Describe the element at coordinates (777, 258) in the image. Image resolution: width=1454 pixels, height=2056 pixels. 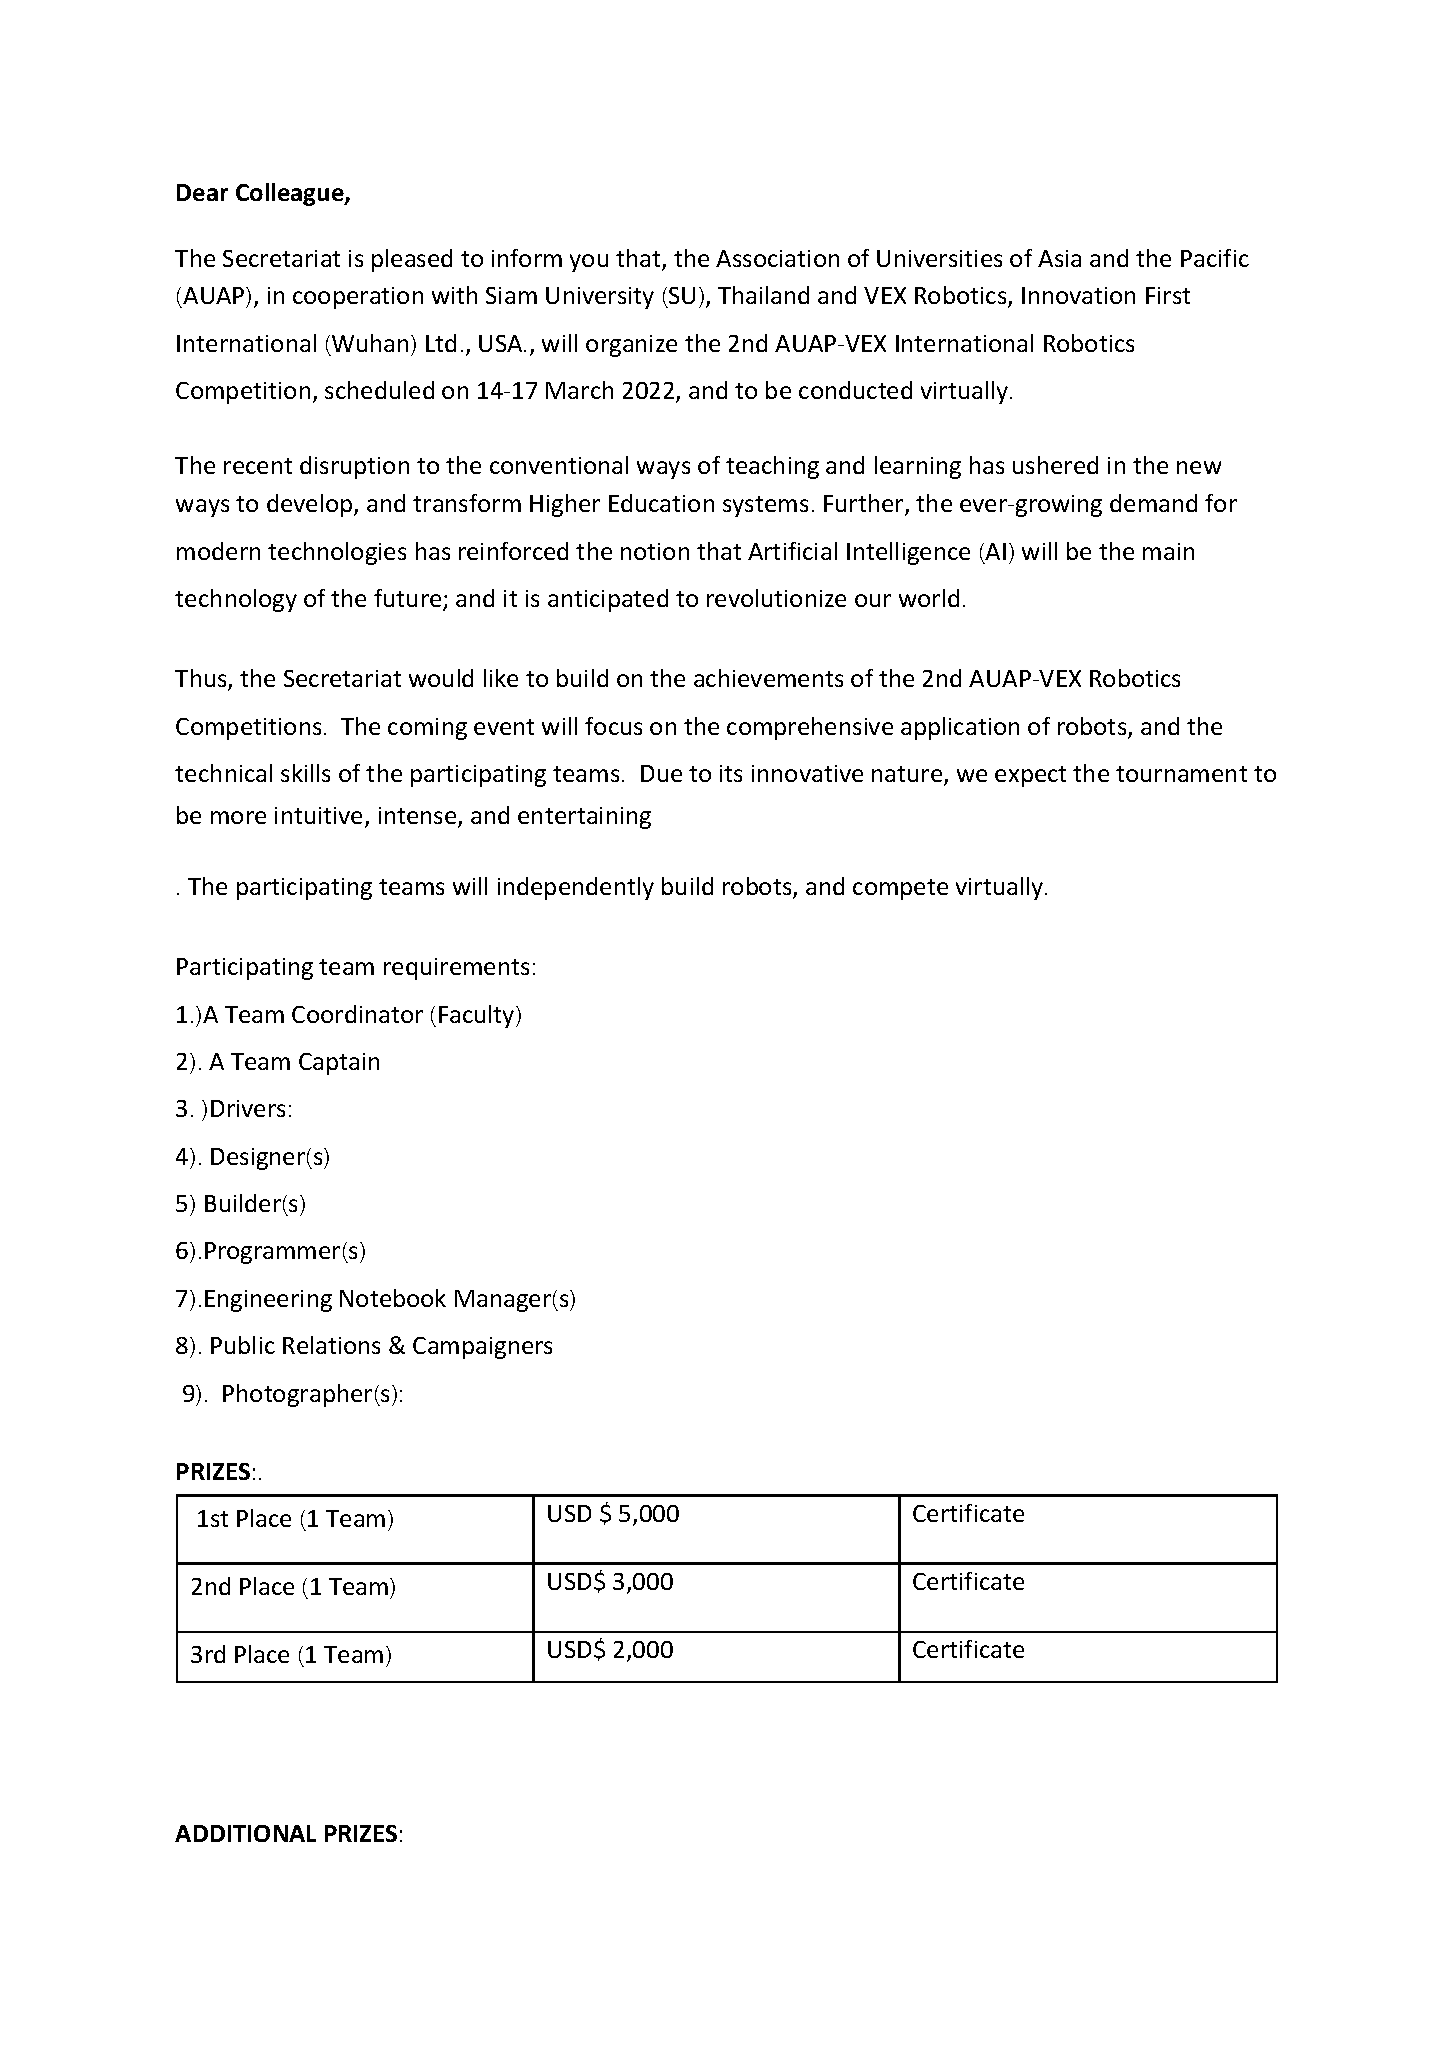
I see `Association` at that location.
